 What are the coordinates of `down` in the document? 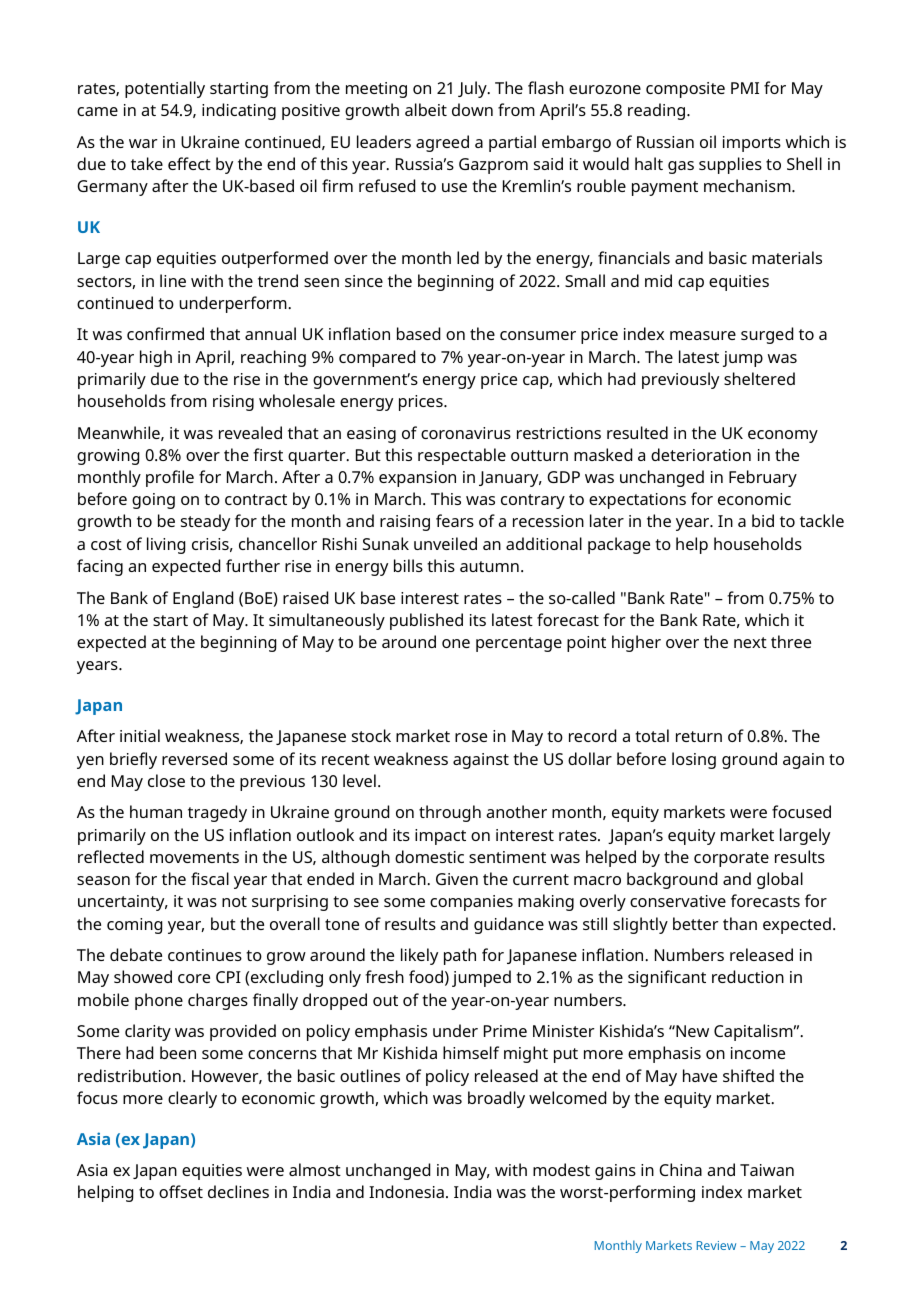 It's located at (472, 109).
